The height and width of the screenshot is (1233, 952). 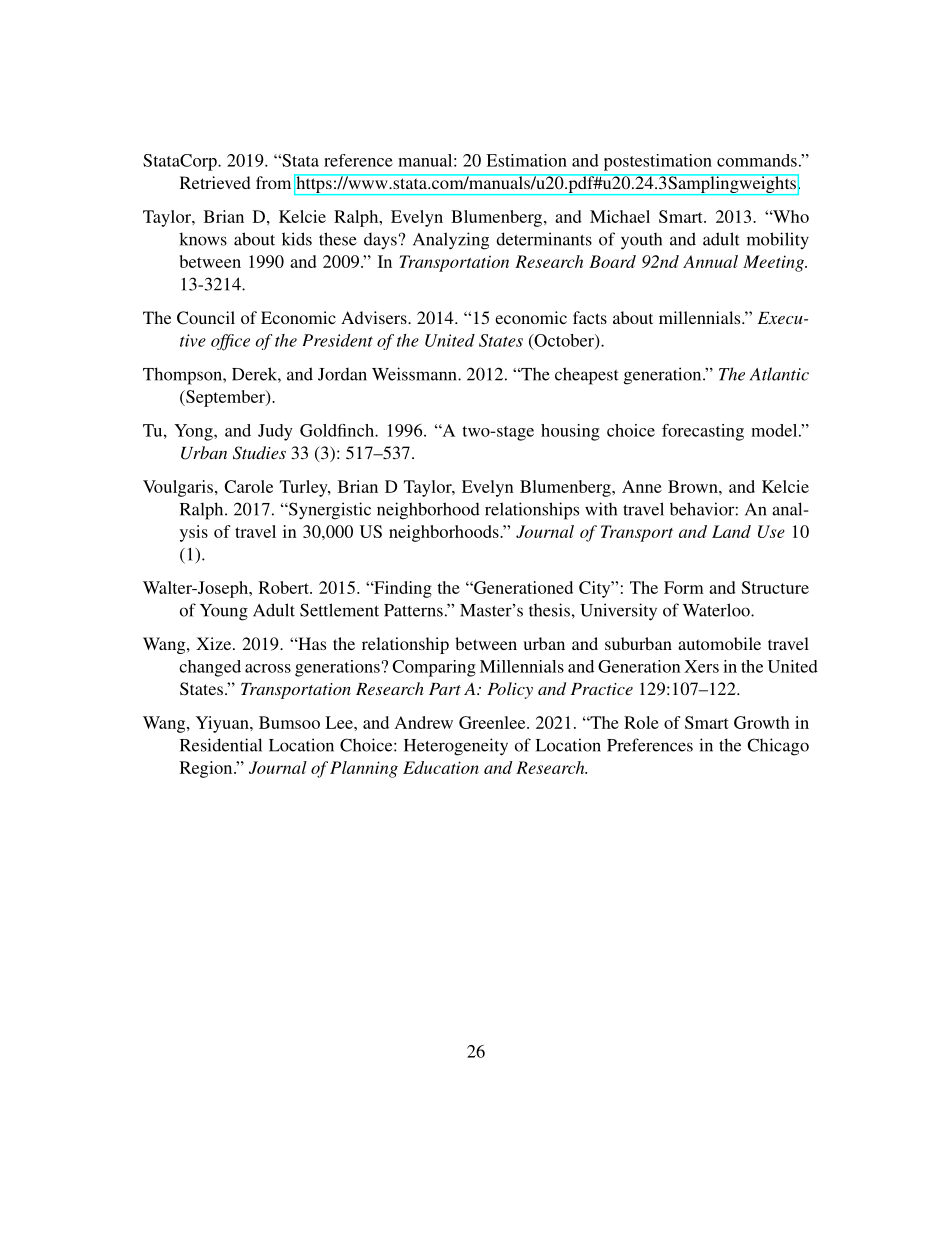 I want to click on housing, so click(x=570, y=432).
